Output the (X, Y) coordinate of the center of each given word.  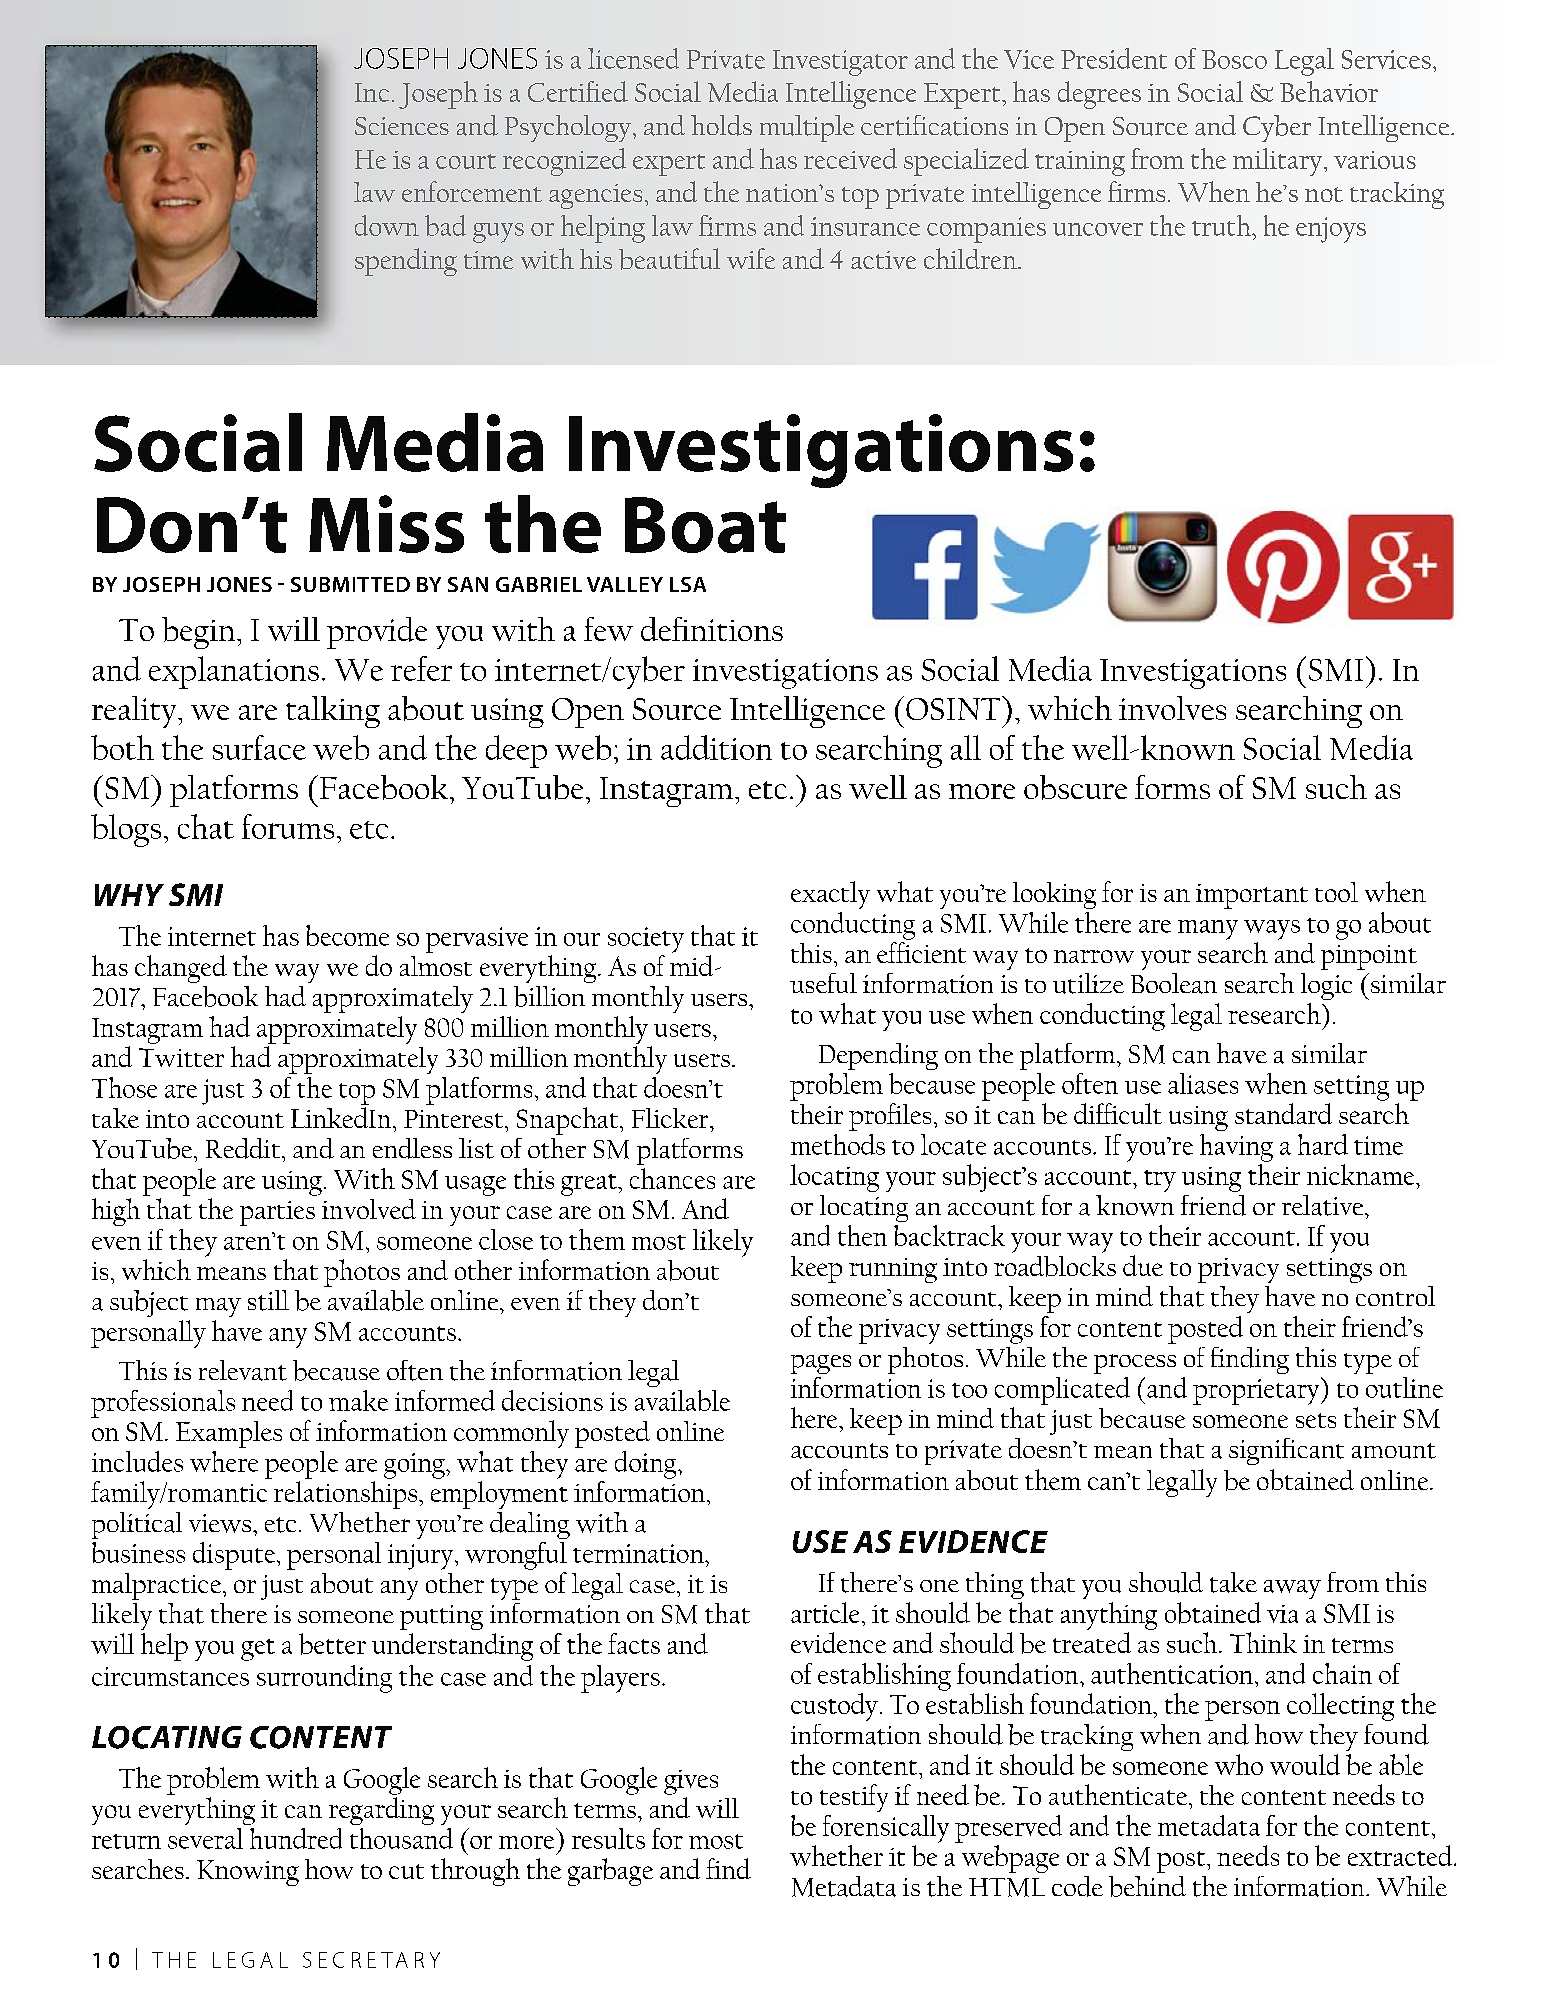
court (466, 161)
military (1279, 162)
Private (726, 59)
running (893, 1270)
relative (1324, 1205)
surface (259, 747)
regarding (381, 1811)
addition (716, 747)
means (231, 1273)
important (1252, 896)
